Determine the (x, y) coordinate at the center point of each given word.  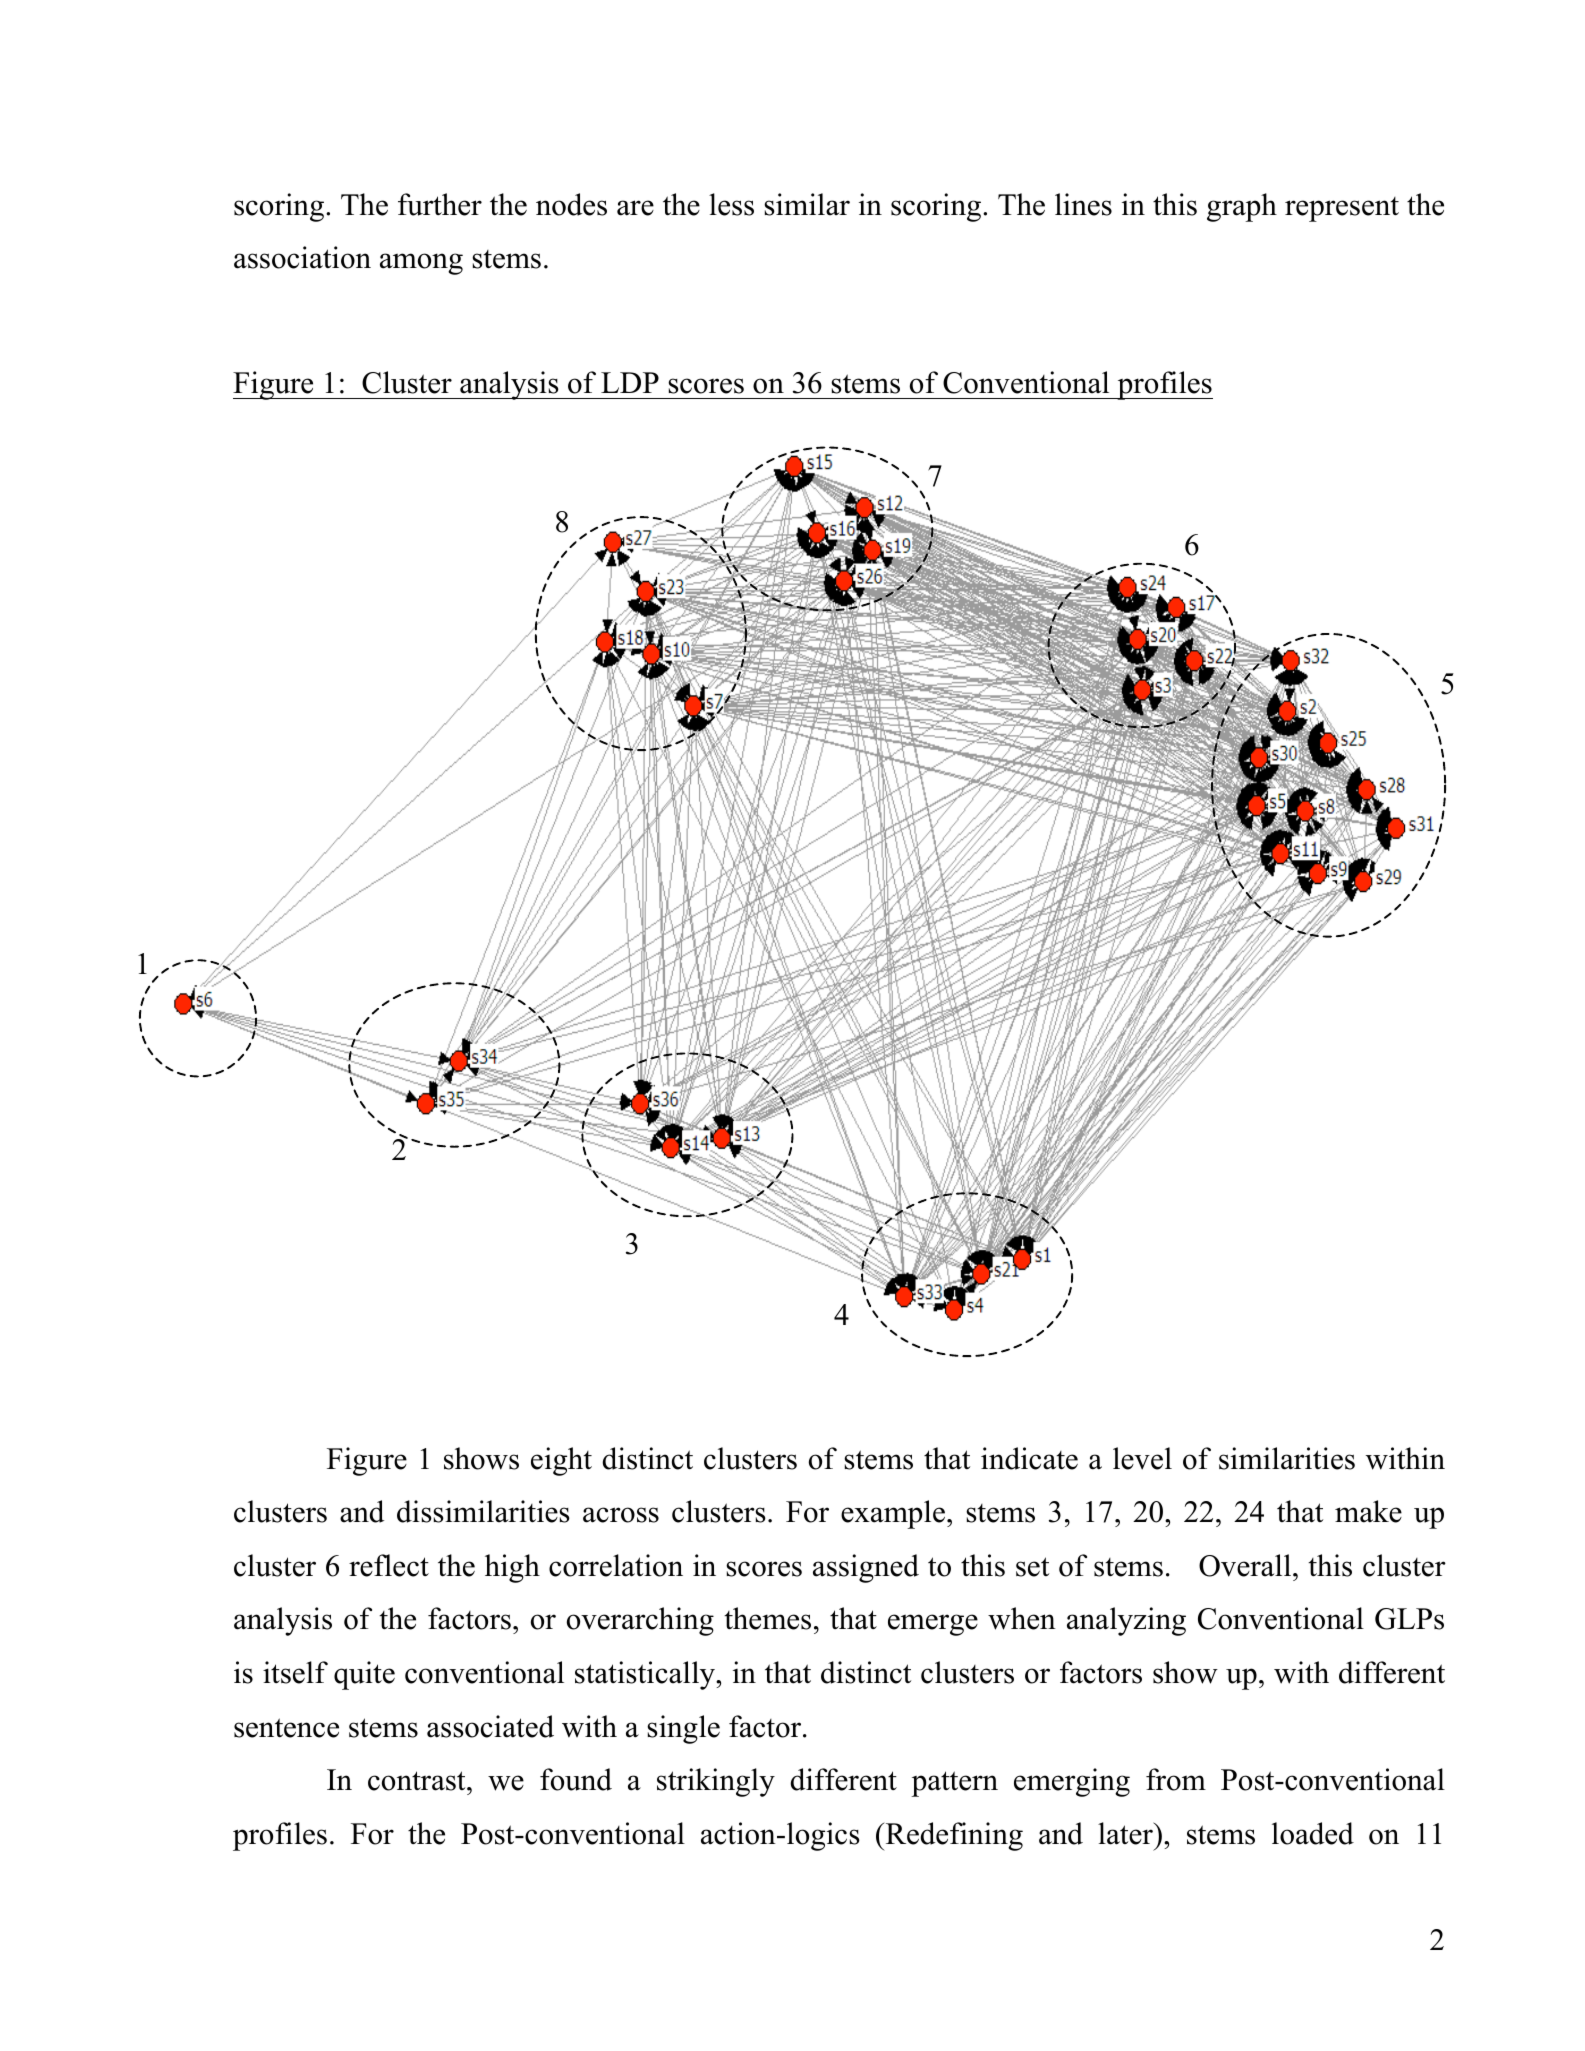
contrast (418, 1781)
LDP (630, 382)
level (1142, 1458)
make (1368, 1511)
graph (1242, 207)
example (894, 1514)
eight (561, 1461)
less (731, 204)
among (421, 264)
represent (1342, 209)
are (635, 208)
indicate (1029, 1458)
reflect (389, 1565)
